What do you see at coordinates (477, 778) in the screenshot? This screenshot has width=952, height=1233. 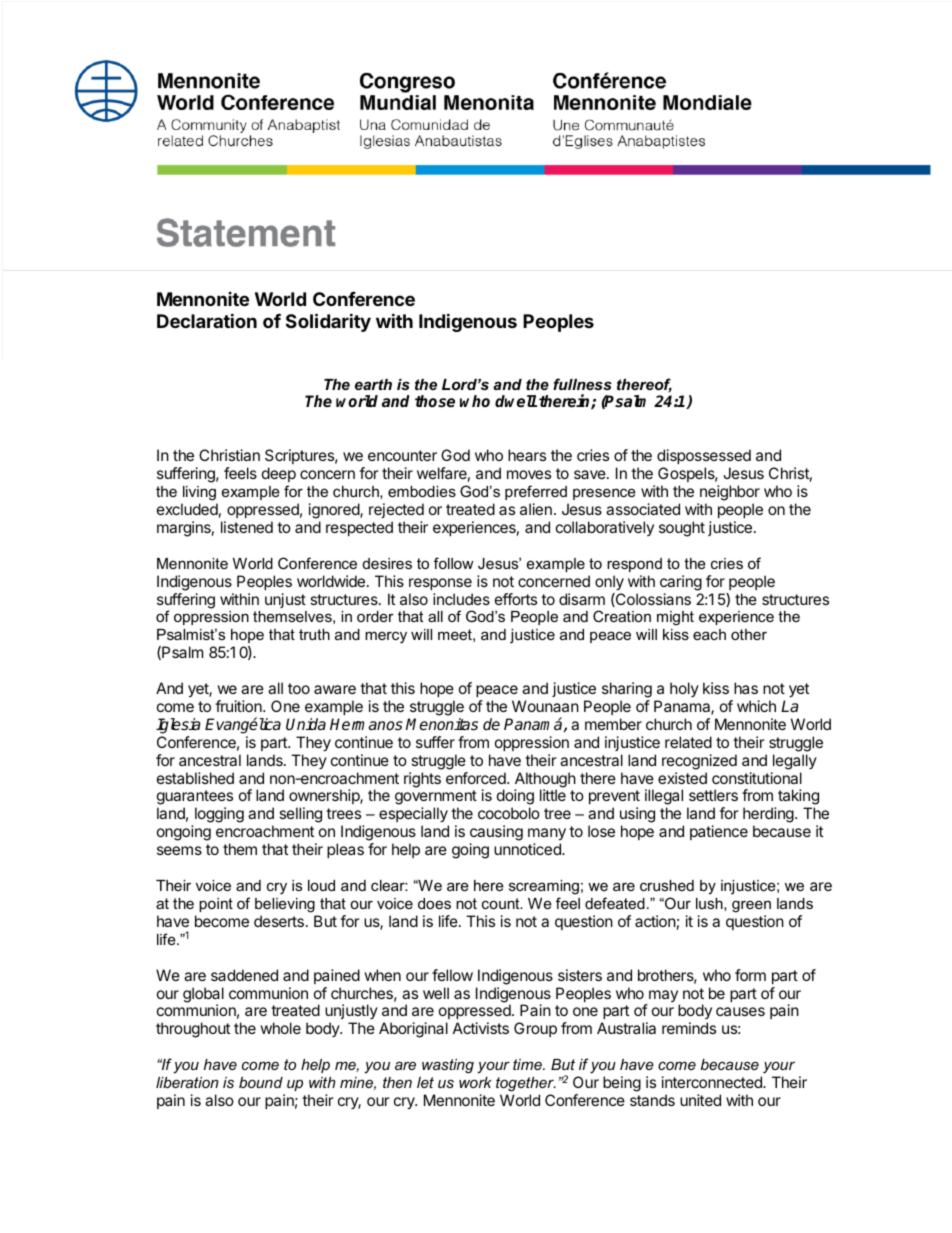 I see `enforced` at bounding box center [477, 778].
